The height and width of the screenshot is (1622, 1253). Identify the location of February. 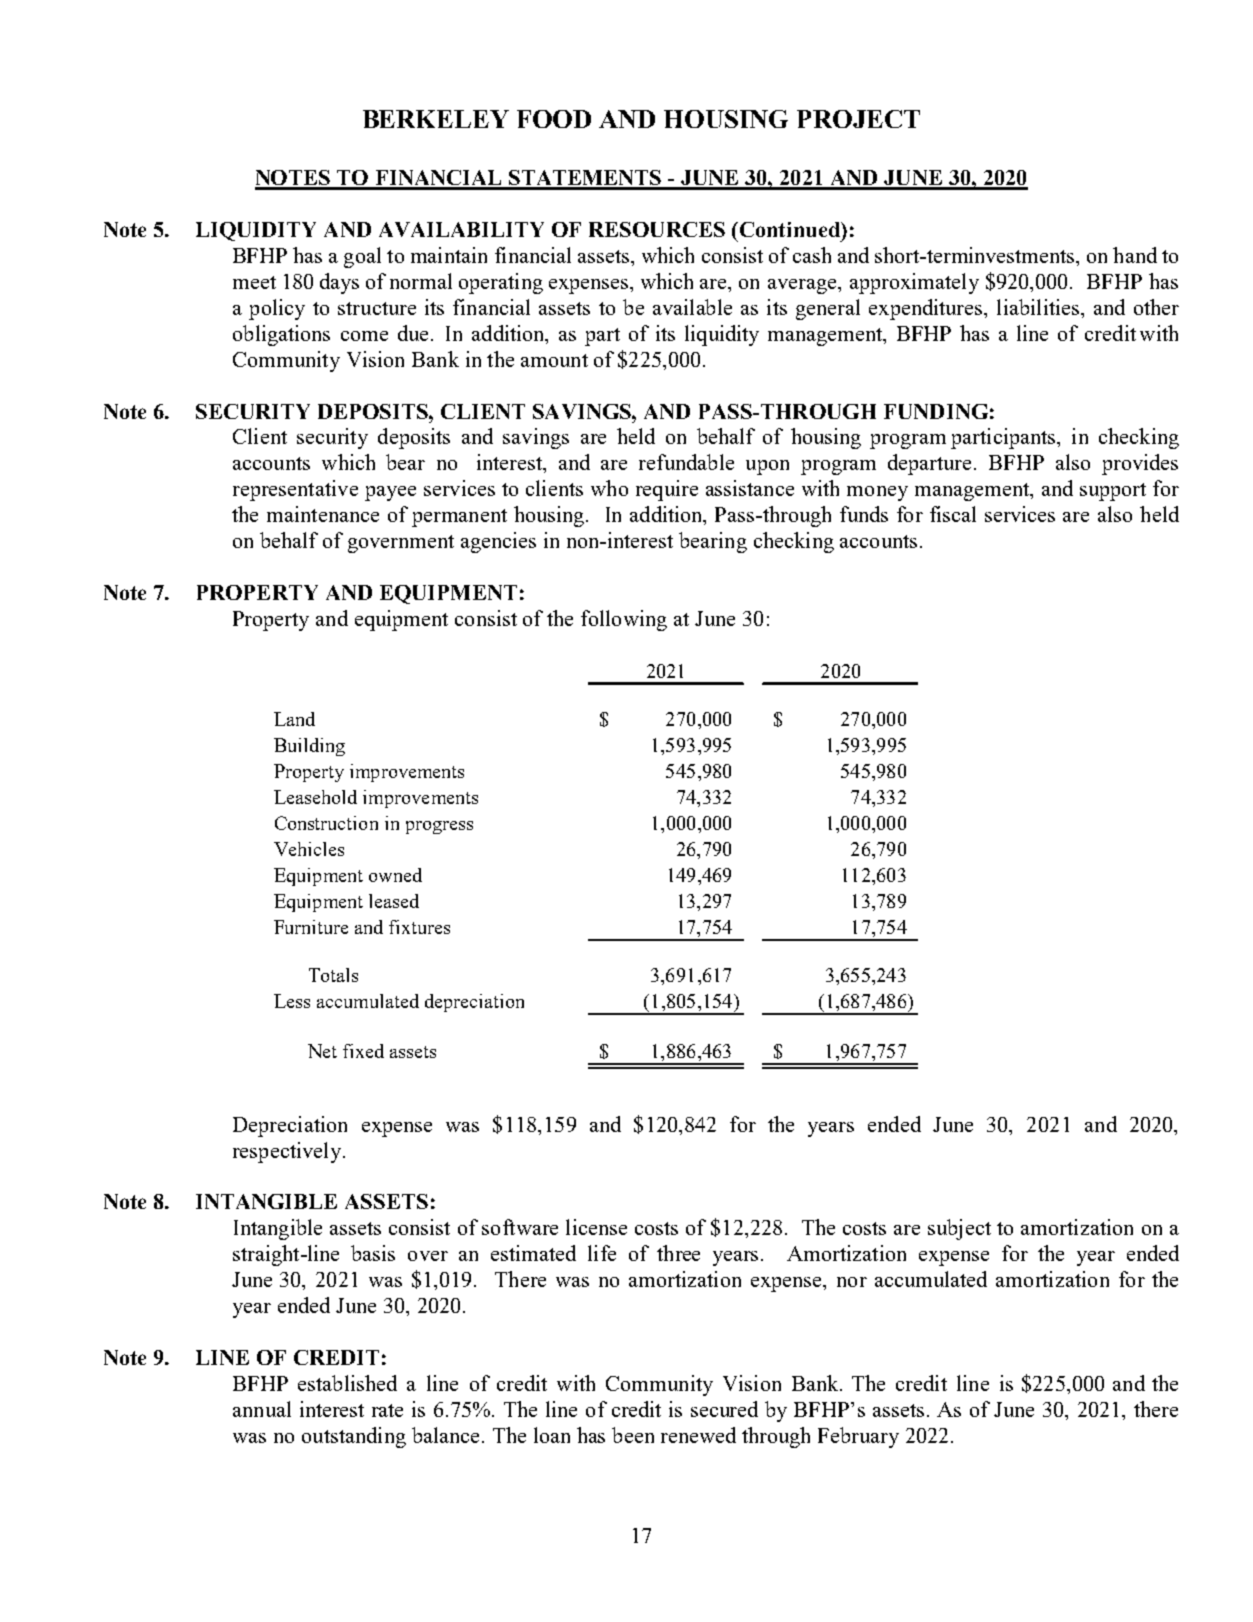
(858, 1437).
